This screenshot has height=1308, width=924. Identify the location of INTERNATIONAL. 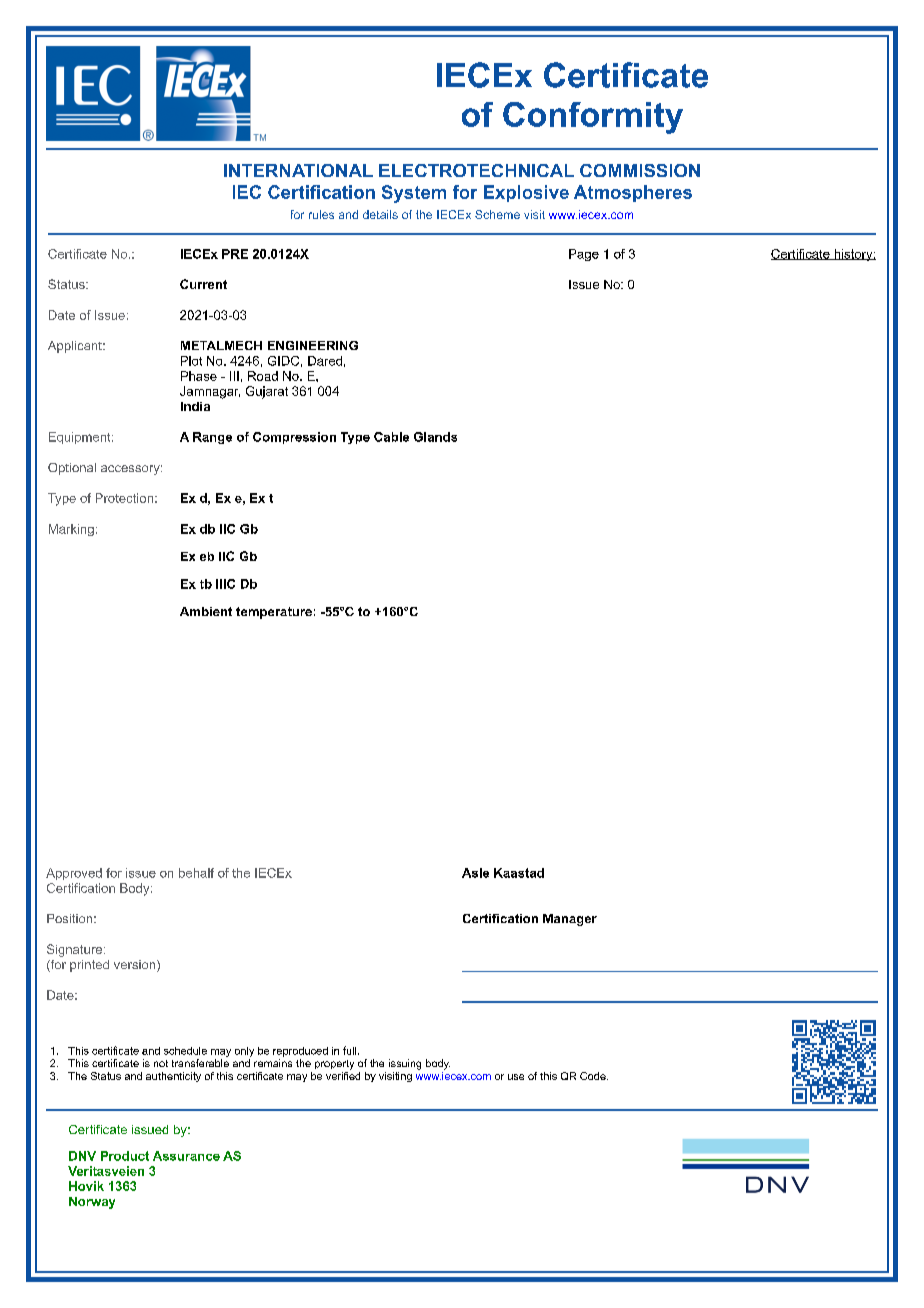
(298, 170).
